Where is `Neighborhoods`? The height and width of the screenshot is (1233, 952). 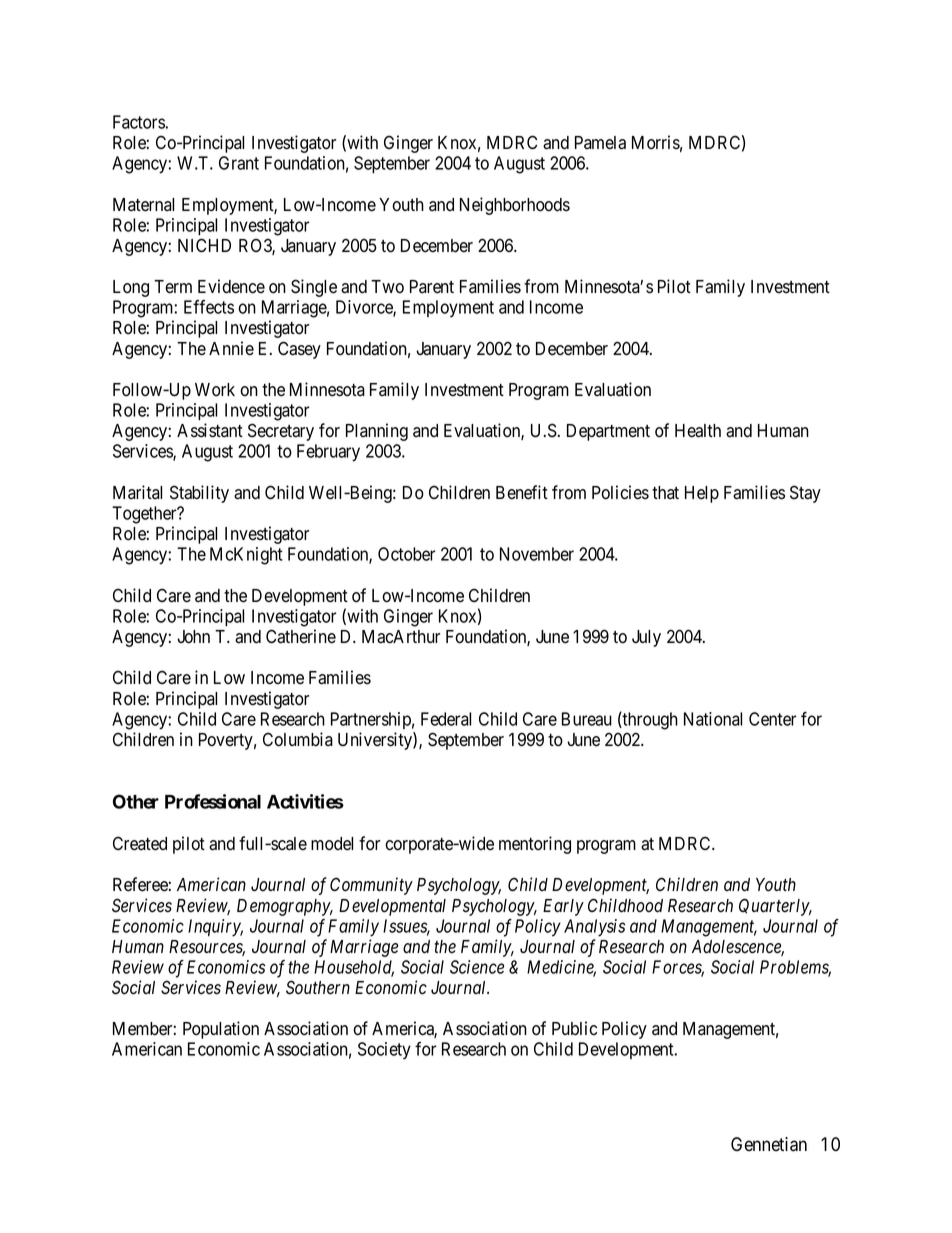
Neighborhoods is located at coordinates (515, 206).
